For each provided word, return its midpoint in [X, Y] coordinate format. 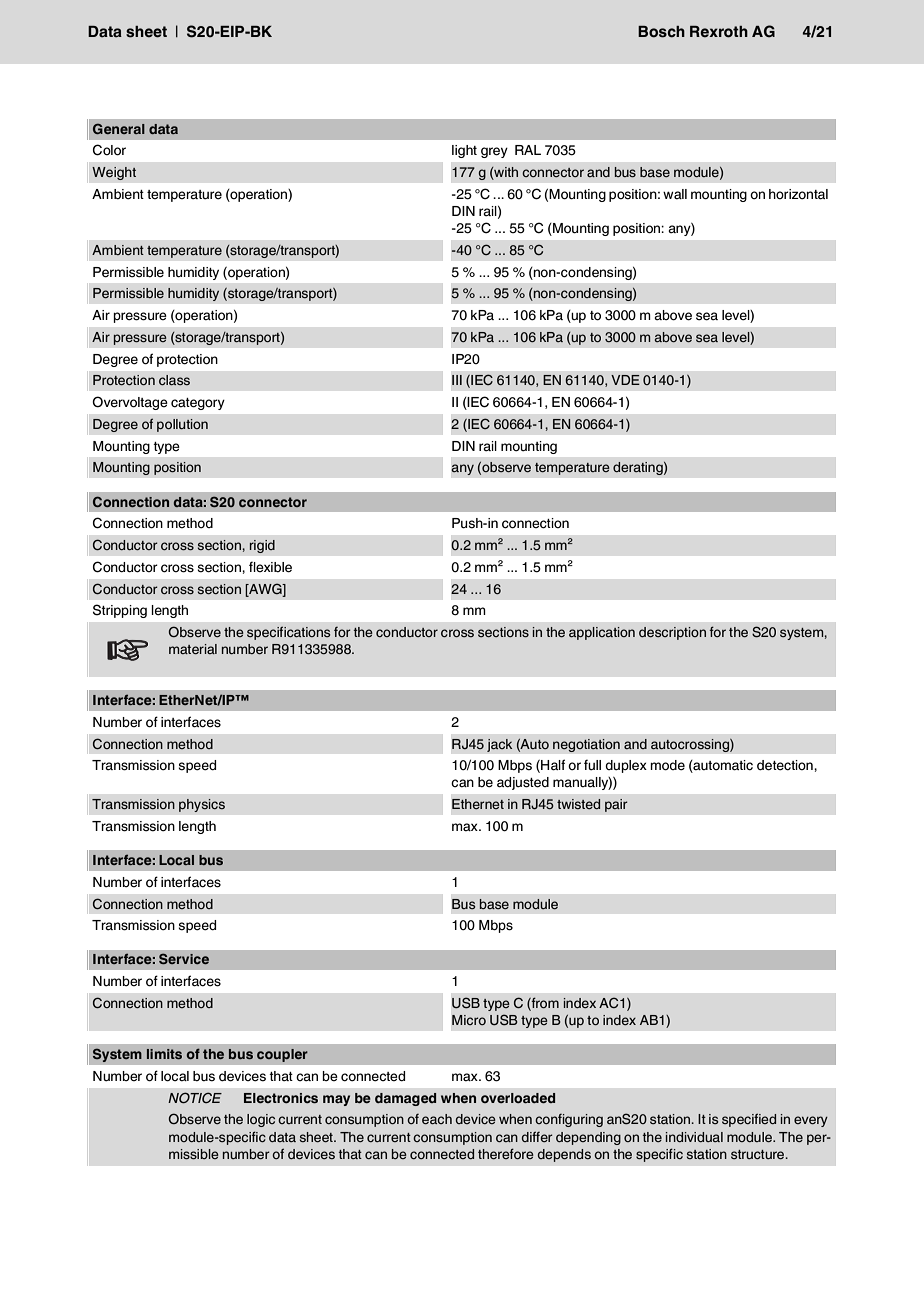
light [464, 151]
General [119, 129]
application [602, 633]
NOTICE [195, 1097]
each [437, 1119]
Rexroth [719, 32]
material [193, 649]
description [672, 633]
